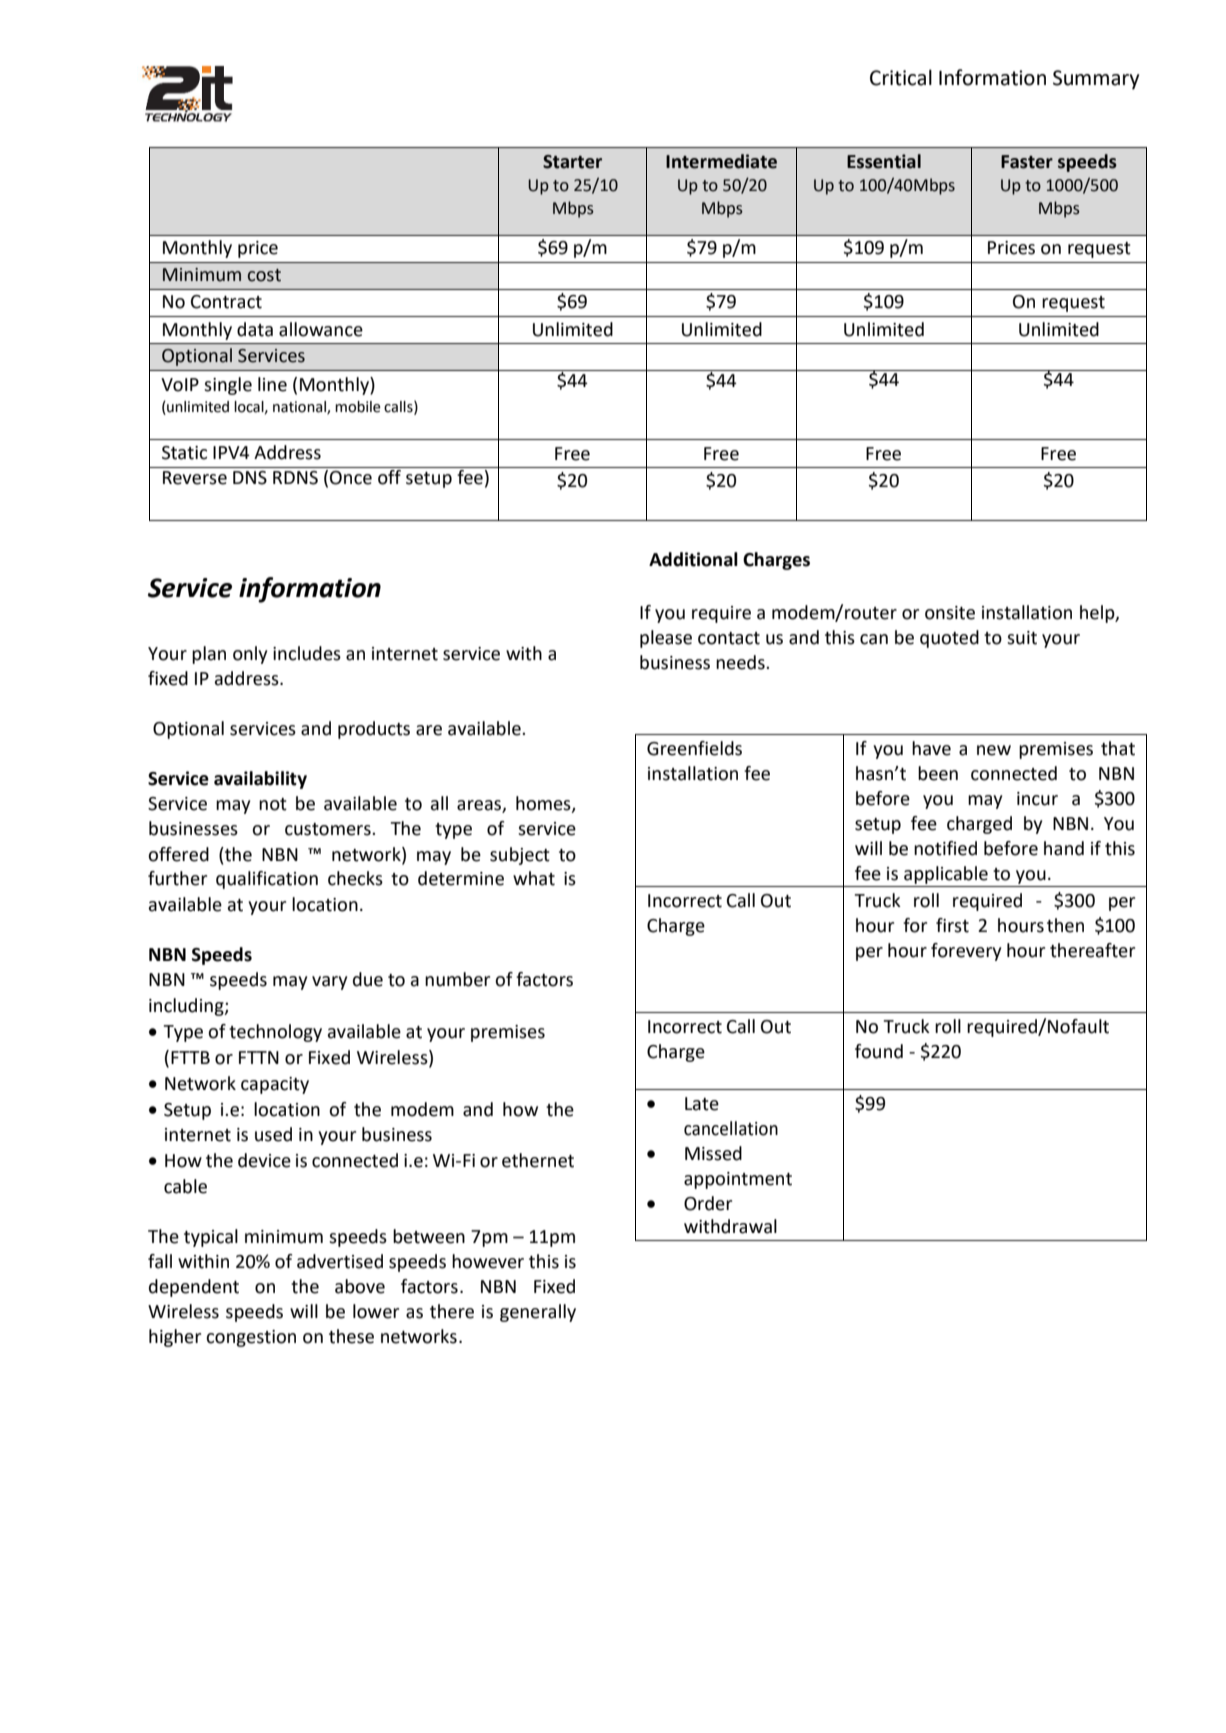 The height and width of the screenshot is (1733, 1226). What do you see at coordinates (300, 408) in the screenshot?
I see `national` at bounding box center [300, 408].
